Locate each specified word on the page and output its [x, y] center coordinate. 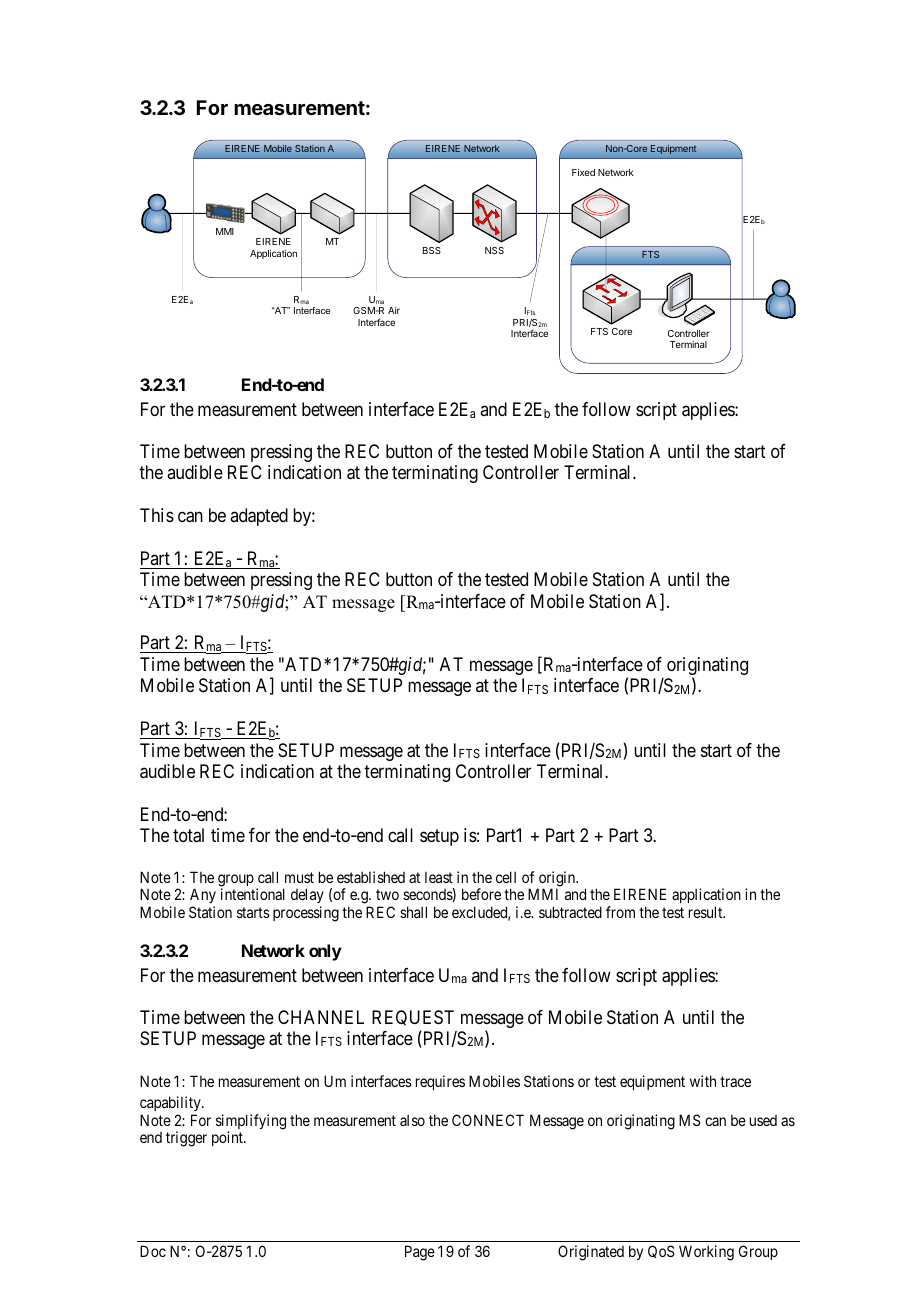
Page [420, 1253]
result [707, 912]
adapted [259, 517]
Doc [153, 1251]
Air [394, 310]
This [157, 515]
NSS [494, 250]
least [439, 877]
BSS [432, 250]
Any [203, 897]
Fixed [583, 172]
